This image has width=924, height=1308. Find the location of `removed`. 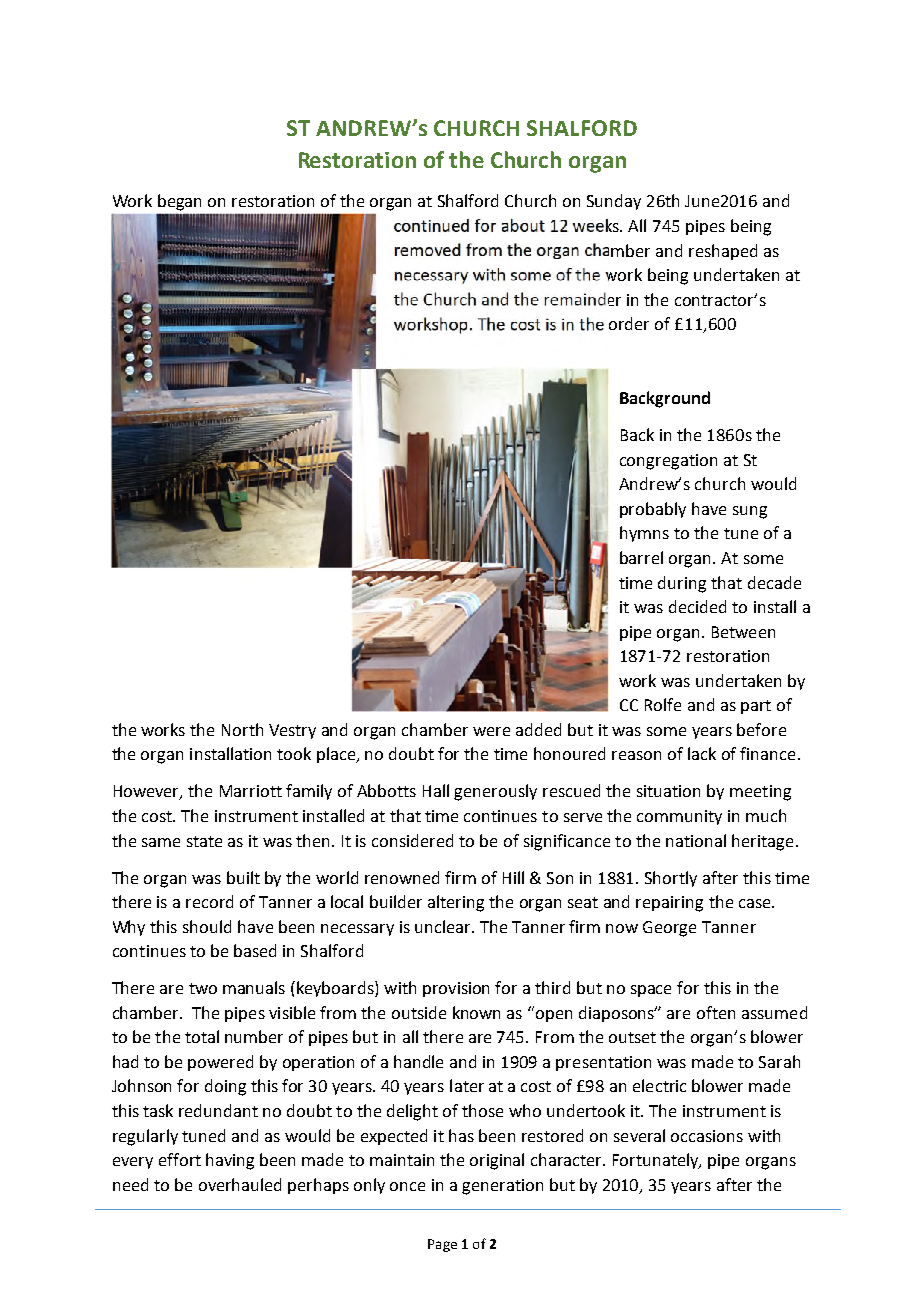

removed is located at coordinates (428, 249).
